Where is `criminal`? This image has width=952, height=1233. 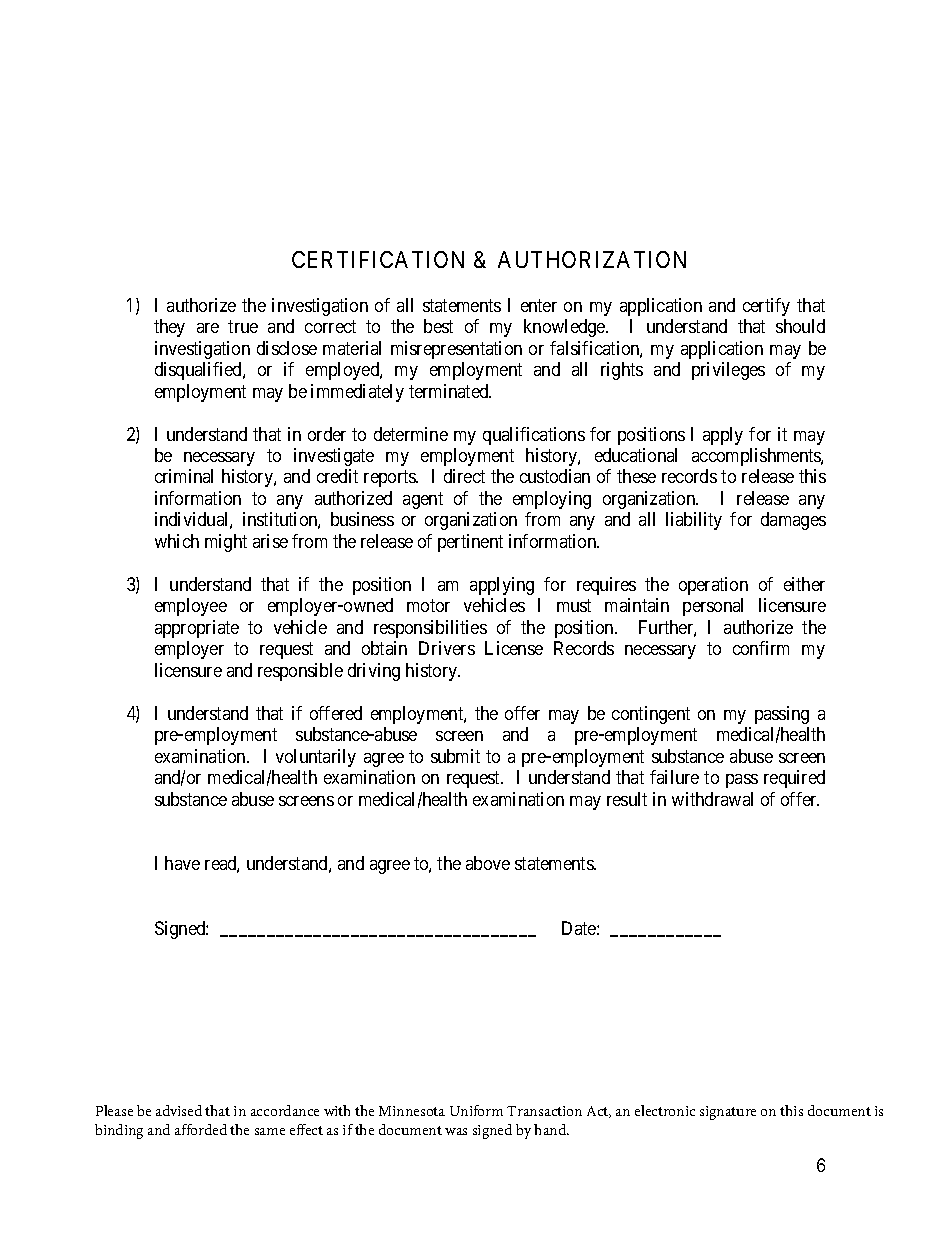
criminal is located at coordinates (184, 476).
